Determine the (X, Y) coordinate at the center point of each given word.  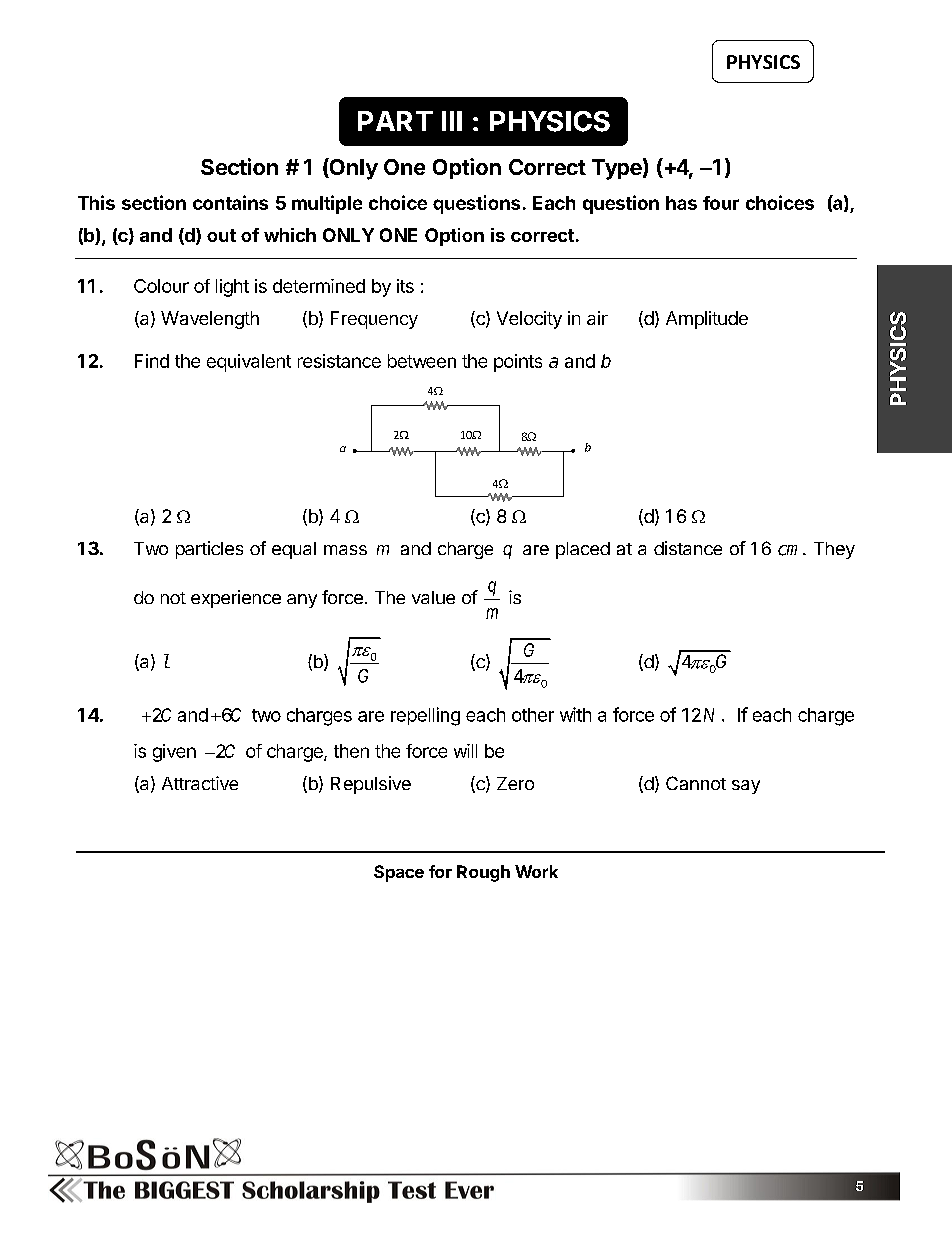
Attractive (200, 783)
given (174, 753)
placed (583, 550)
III (452, 121)
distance (688, 548)
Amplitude (707, 320)
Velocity (529, 320)
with (575, 714)
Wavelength (210, 320)
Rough (483, 873)
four (721, 203)
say (746, 787)
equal (294, 550)
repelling (425, 716)
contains (230, 202)
